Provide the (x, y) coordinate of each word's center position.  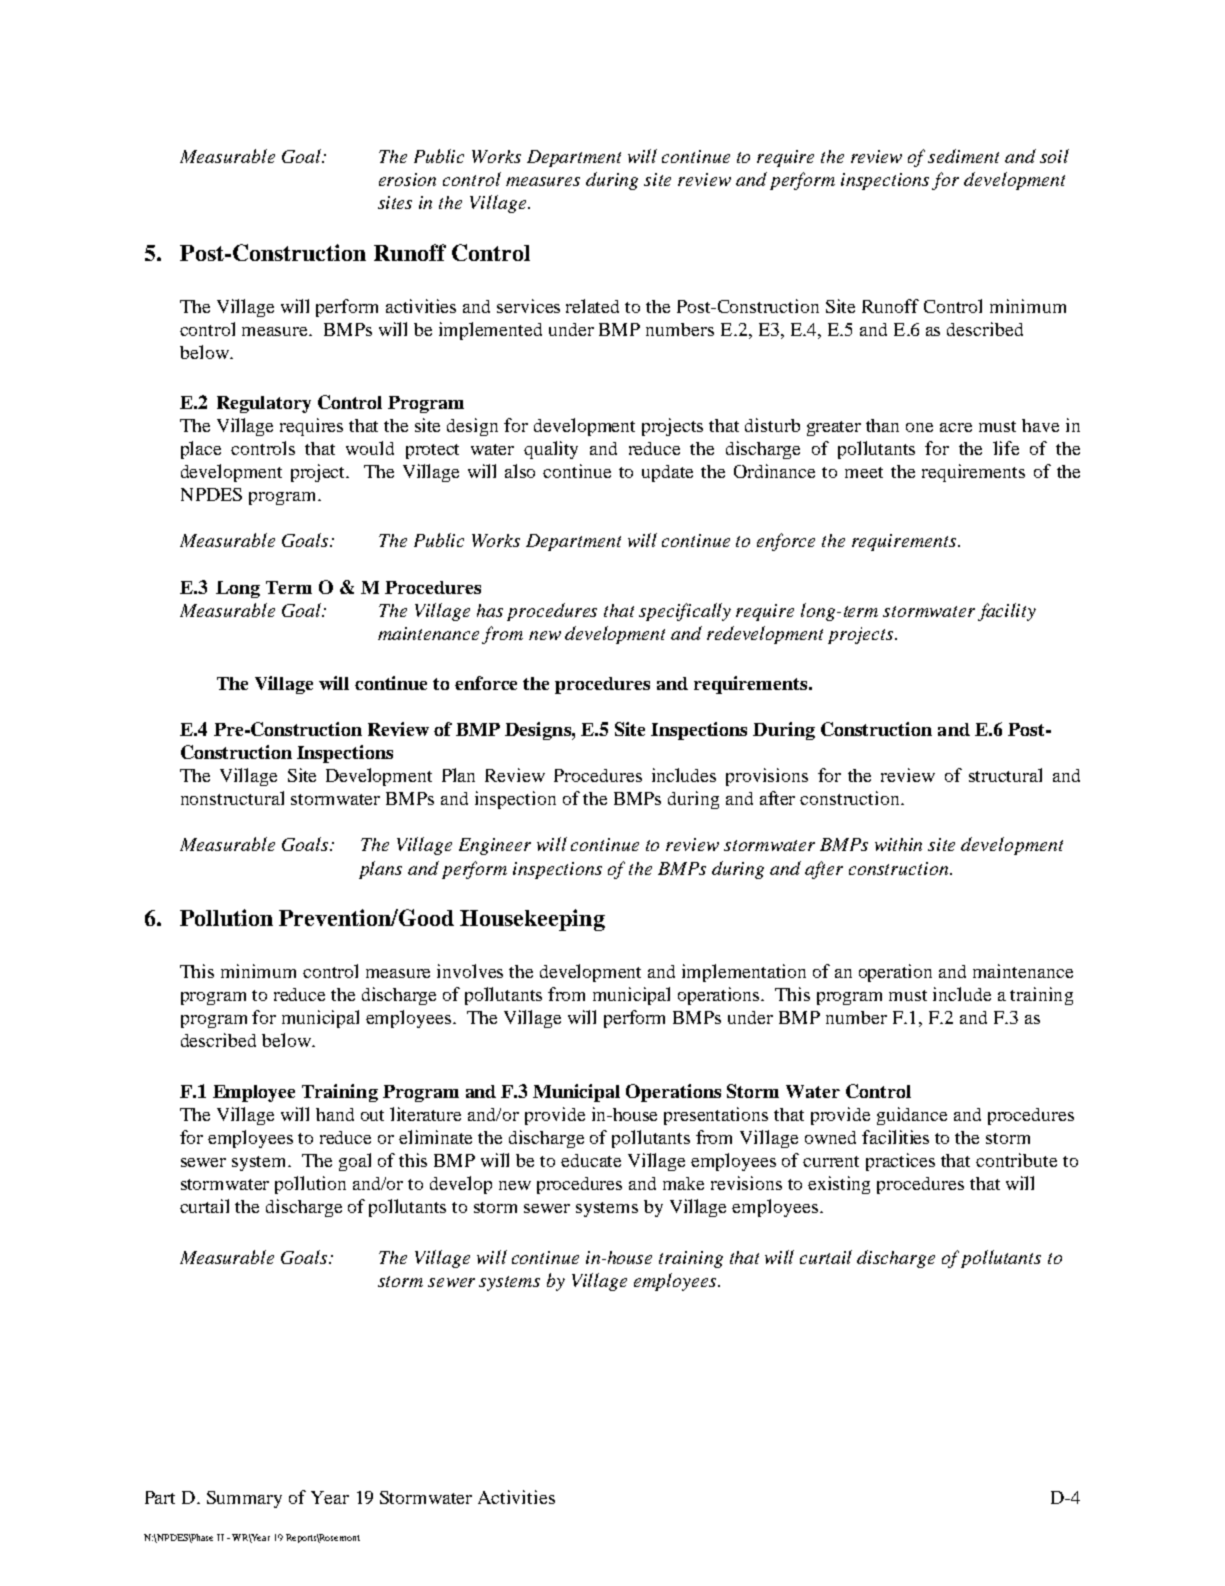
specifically (685, 612)
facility (1007, 612)
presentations (716, 1116)
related (592, 306)
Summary (244, 1499)
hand (335, 1114)
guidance (912, 1116)
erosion (407, 179)
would (370, 448)
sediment (963, 156)
